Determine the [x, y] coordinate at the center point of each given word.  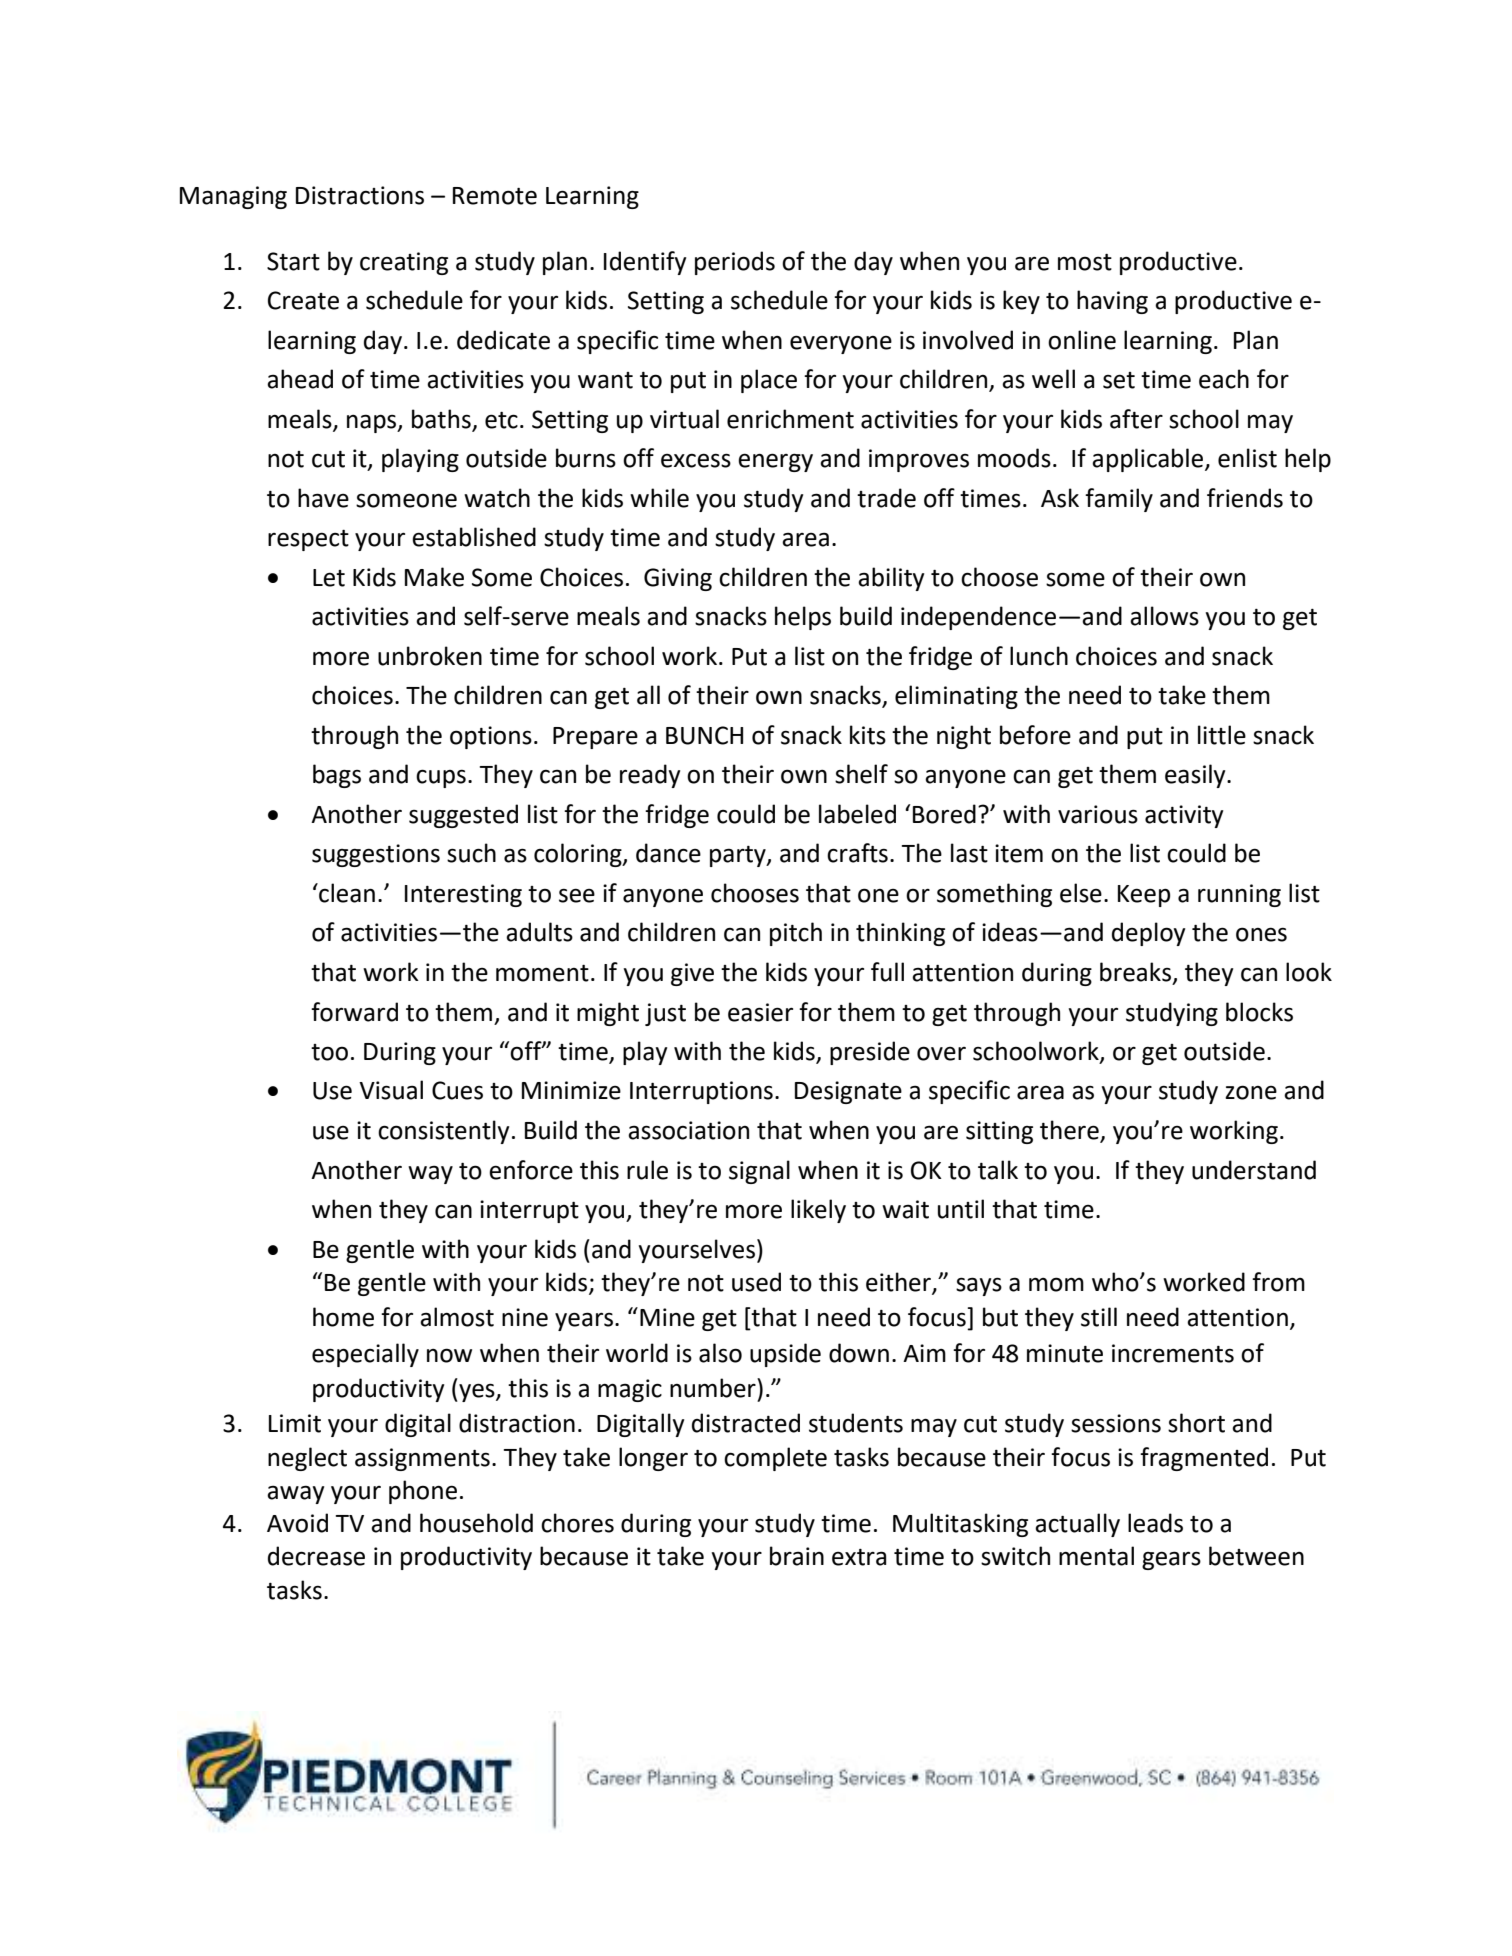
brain [797, 1556]
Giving [678, 579]
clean [346, 893]
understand [1254, 1170]
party [739, 856]
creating [404, 263]
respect [308, 540]
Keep [1144, 896]
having [1112, 302]
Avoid [297, 1523]
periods [735, 263]
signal [759, 1172]
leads [1155, 1523]
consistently [443, 1132]
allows [1164, 616]
